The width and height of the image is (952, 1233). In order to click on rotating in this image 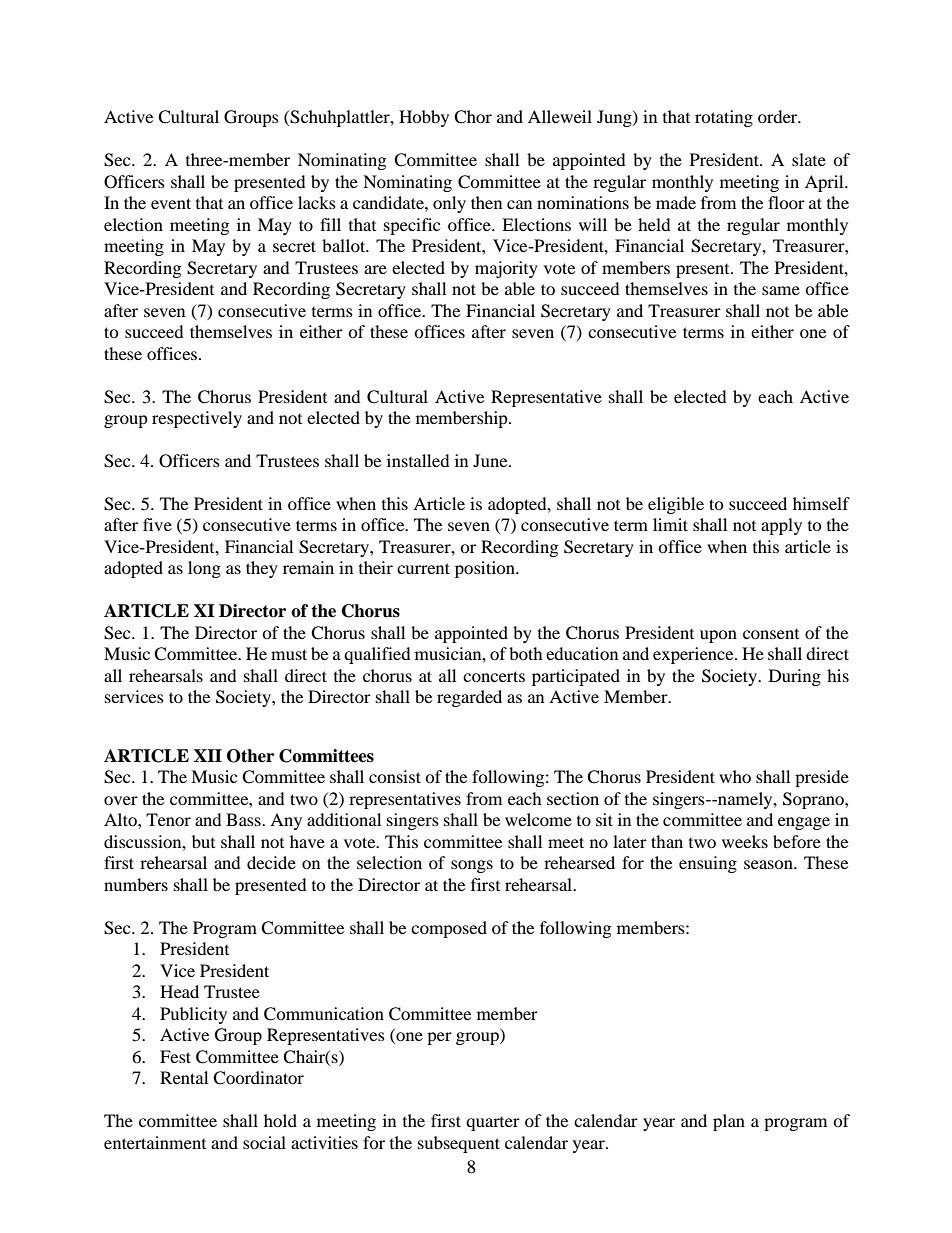, I will do `click(724, 118)`.
